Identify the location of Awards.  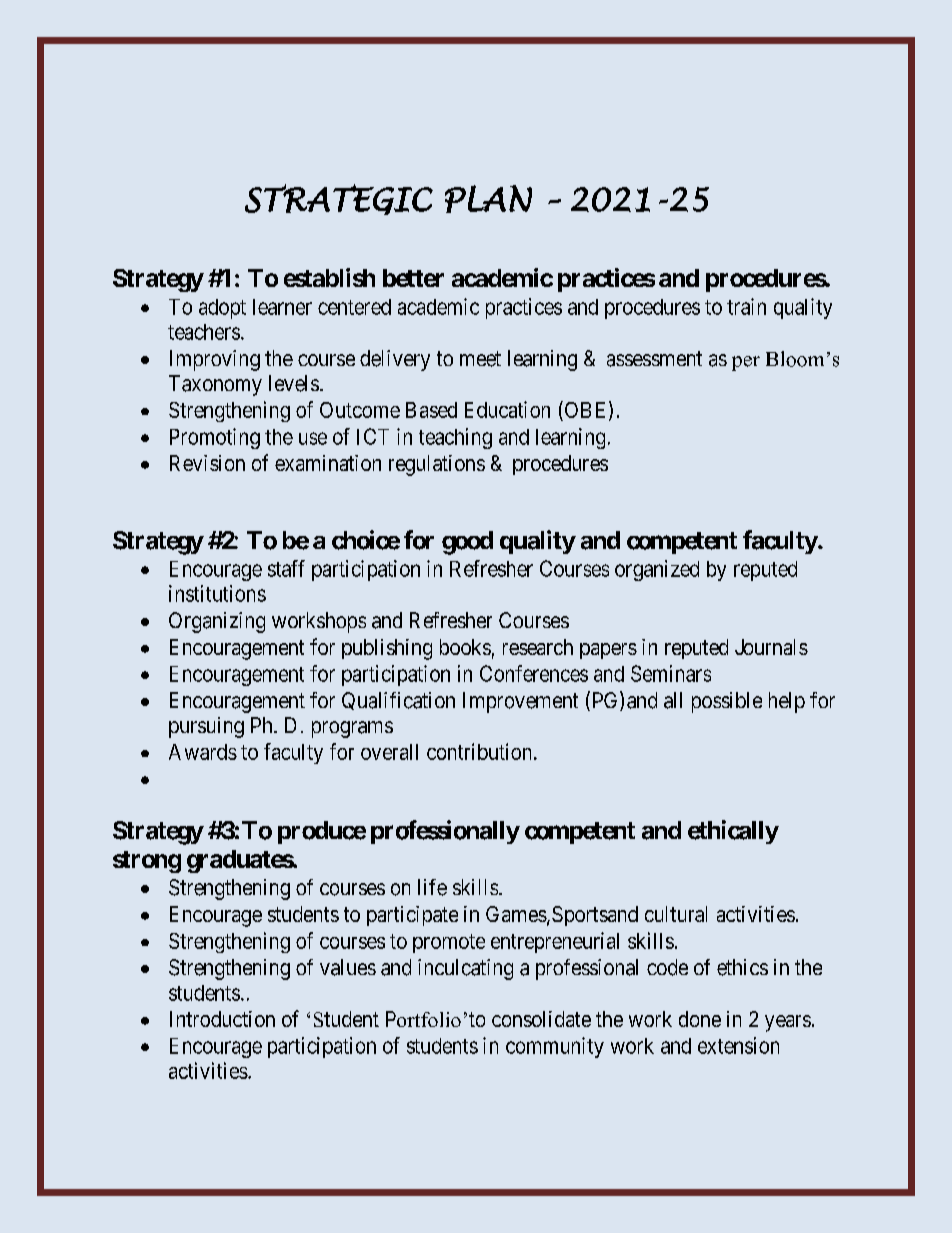
(203, 752).
